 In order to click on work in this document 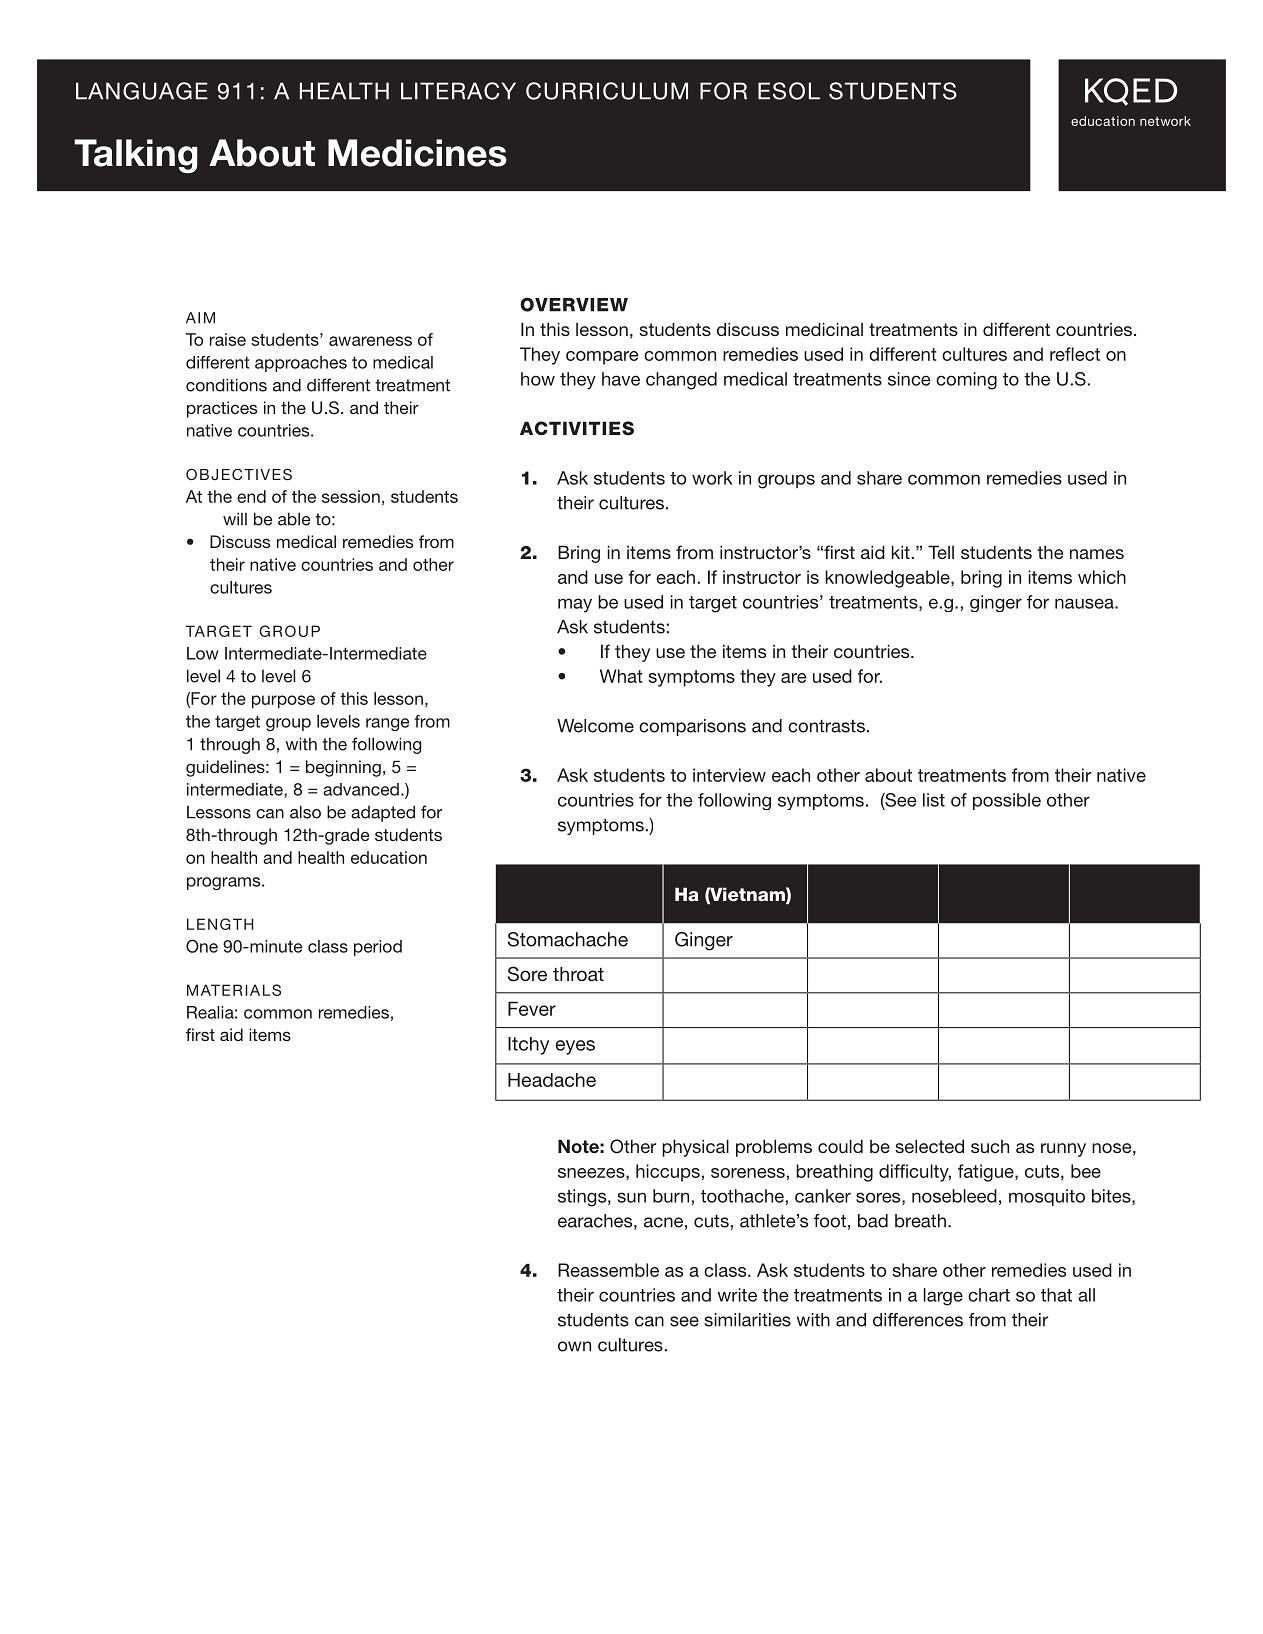, I will do `click(712, 478)`.
